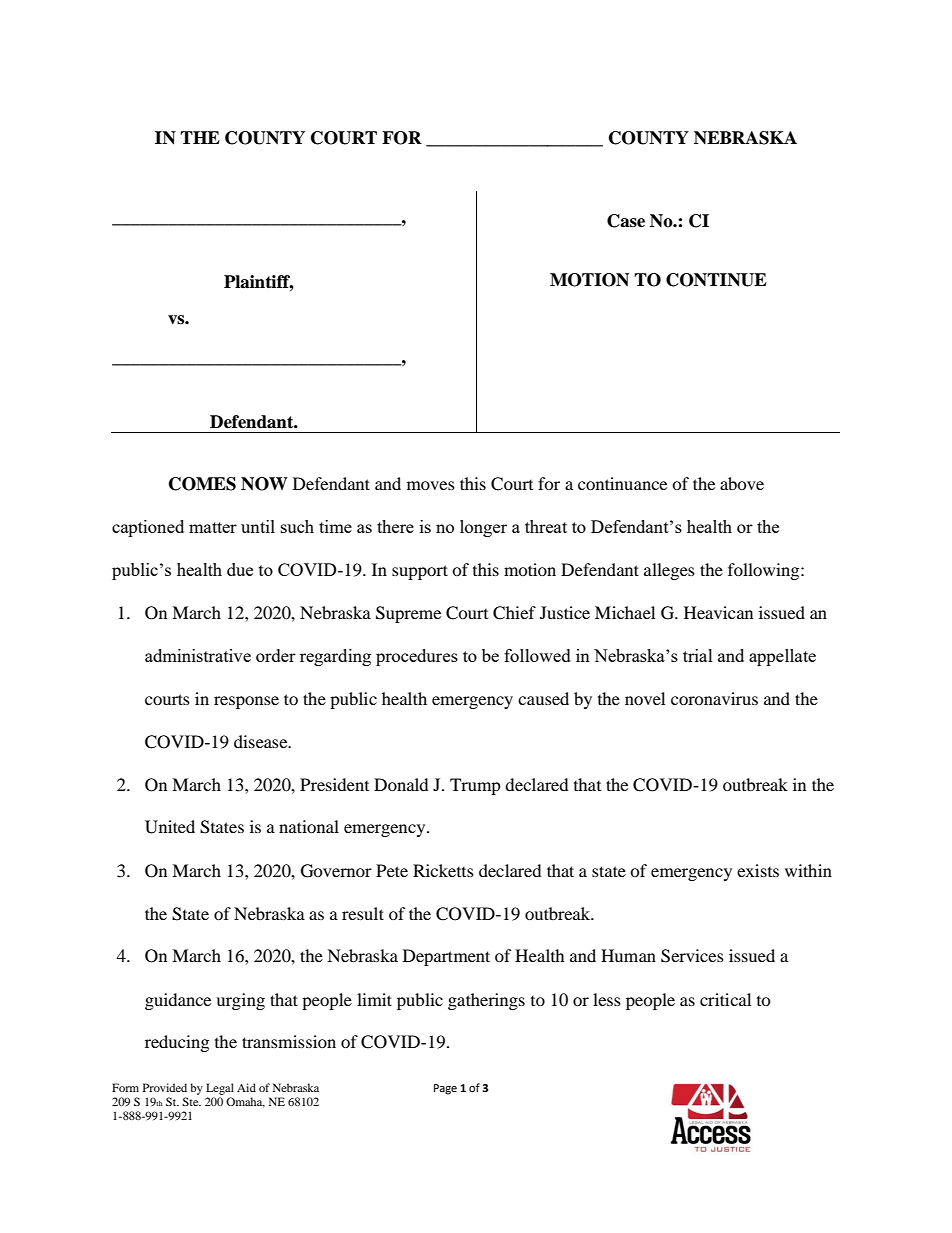 Image resolution: width=952 pixels, height=1233 pixels. What do you see at coordinates (758, 870) in the screenshot?
I see `exists` at bounding box center [758, 870].
